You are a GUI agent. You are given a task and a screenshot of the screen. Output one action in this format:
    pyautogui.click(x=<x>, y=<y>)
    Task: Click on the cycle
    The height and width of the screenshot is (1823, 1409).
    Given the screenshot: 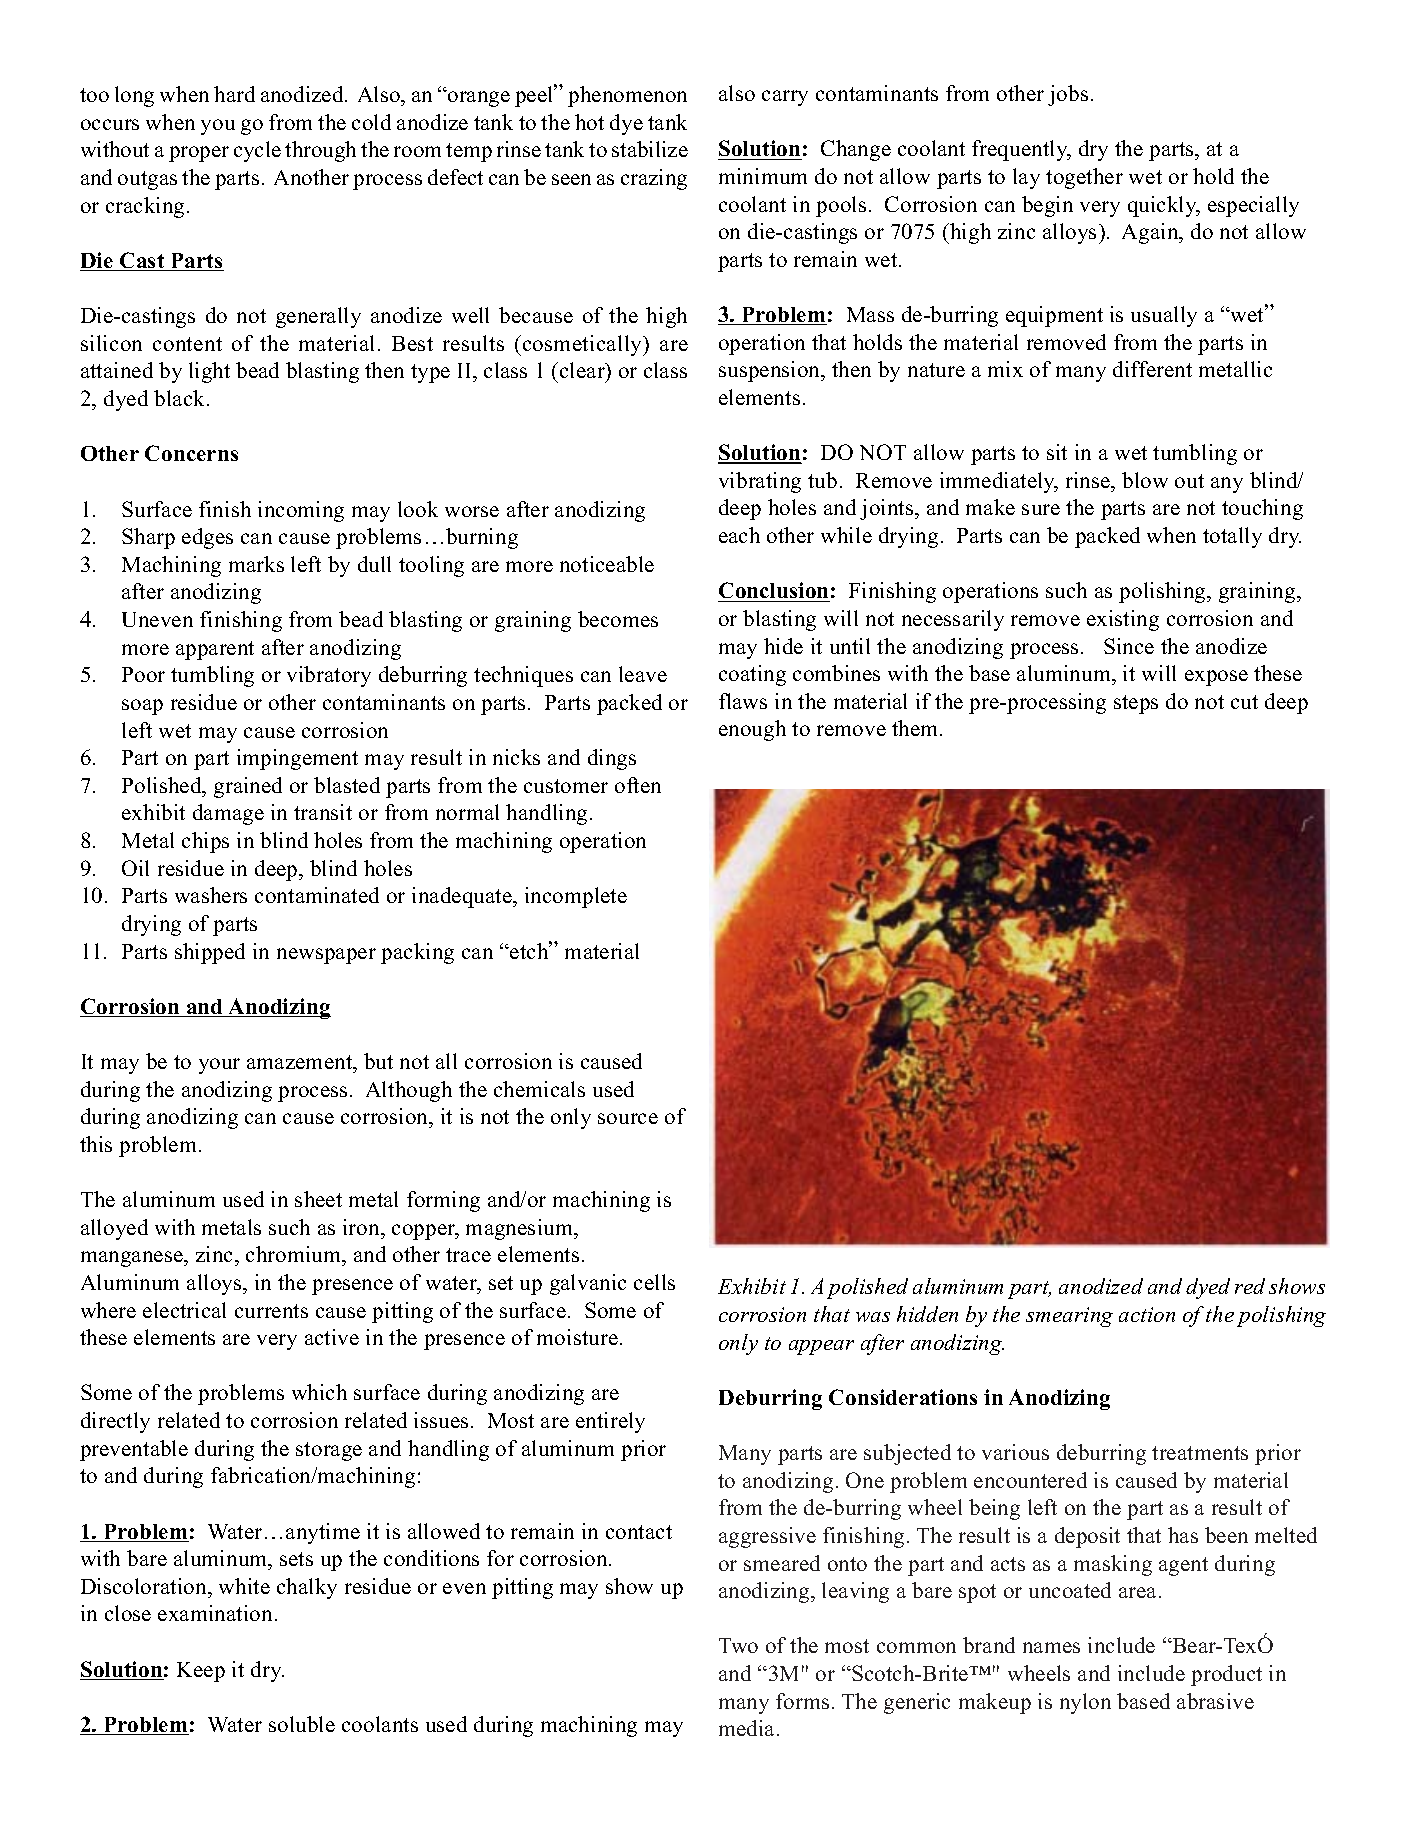 What is the action you would take?
    pyautogui.click(x=257, y=151)
